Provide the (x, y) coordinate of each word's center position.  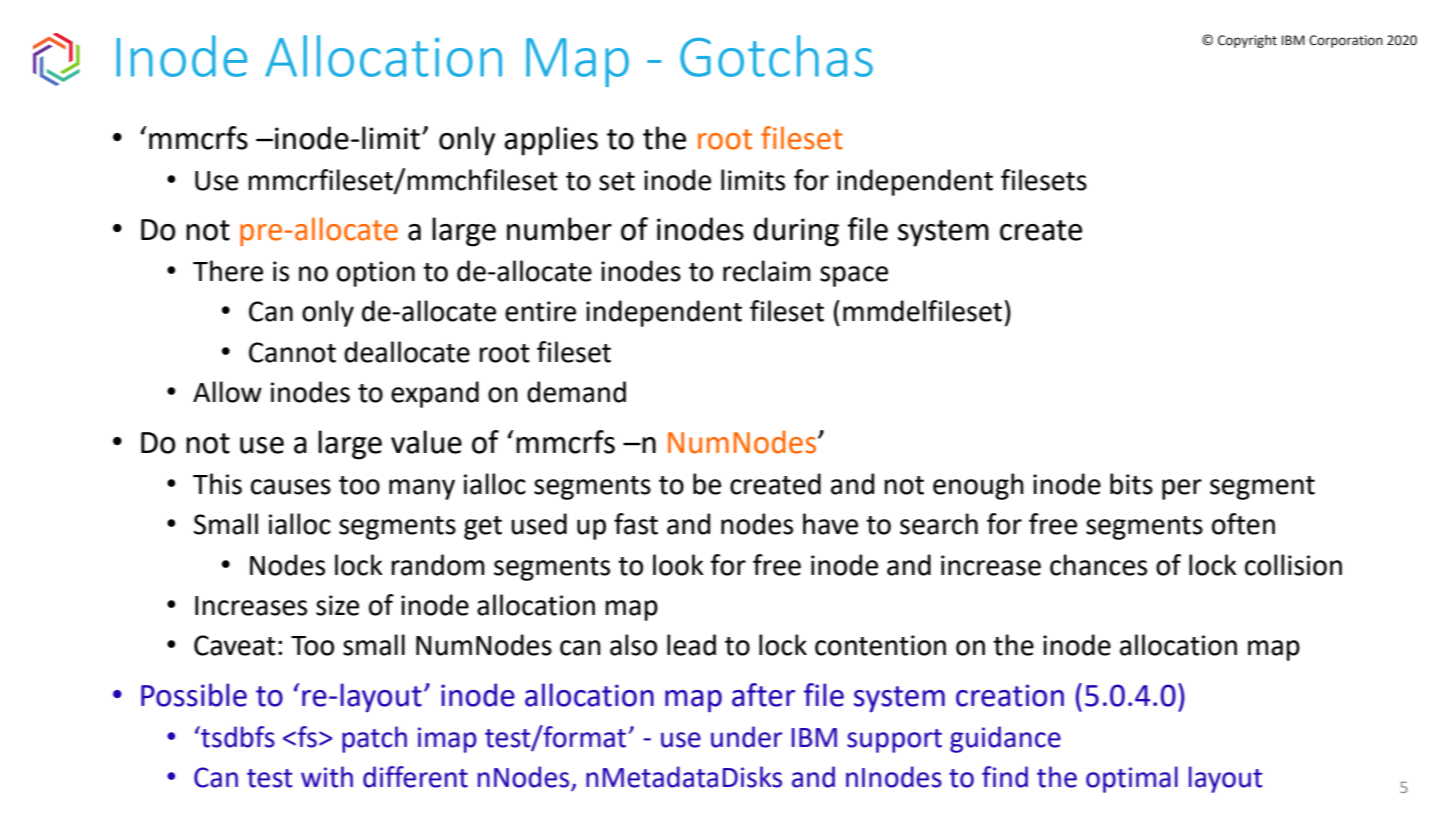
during (796, 232)
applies (551, 141)
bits (1131, 484)
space (854, 276)
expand (435, 394)
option (376, 274)
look (678, 565)
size (337, 605)
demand (576, 392)
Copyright (1247, 41)
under (746, 737)
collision (1293, 565)
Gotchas (776, 56)
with (327, 777)
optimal (1132, 779)
